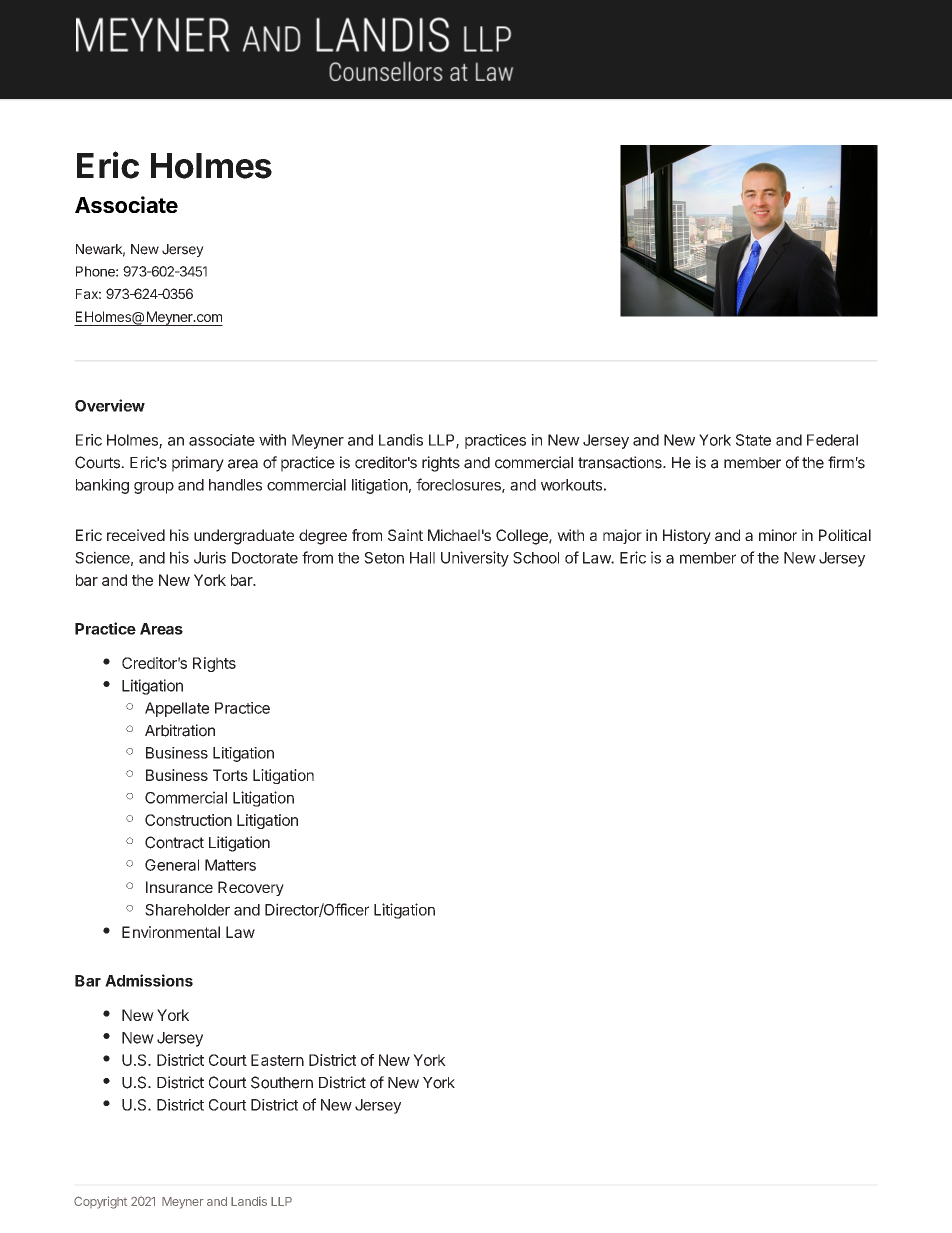  I want to click on Southern, so click(282, 1082).
